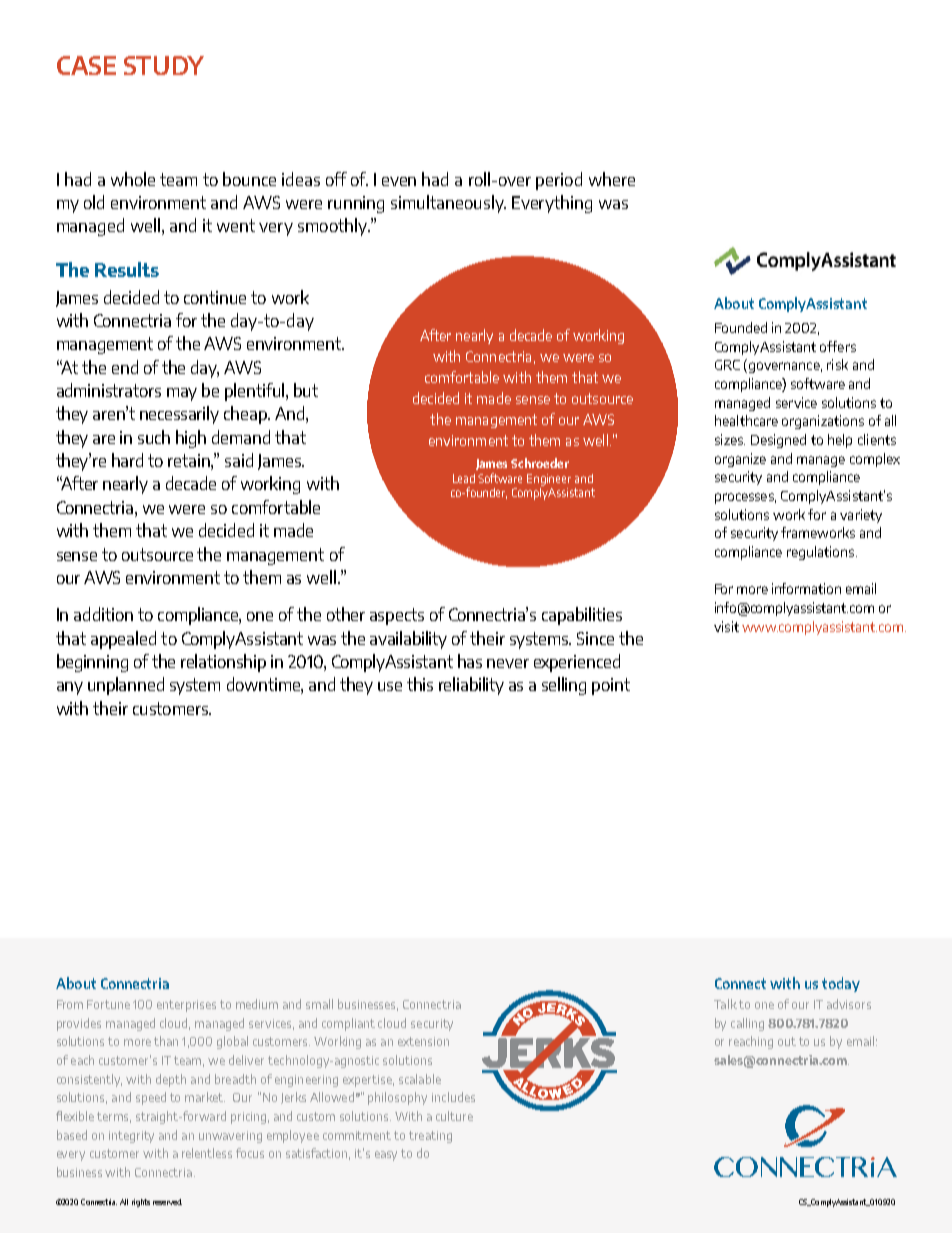  Describe the element at coordinates (430, 1137) in the image. I see `treating` at that location.
